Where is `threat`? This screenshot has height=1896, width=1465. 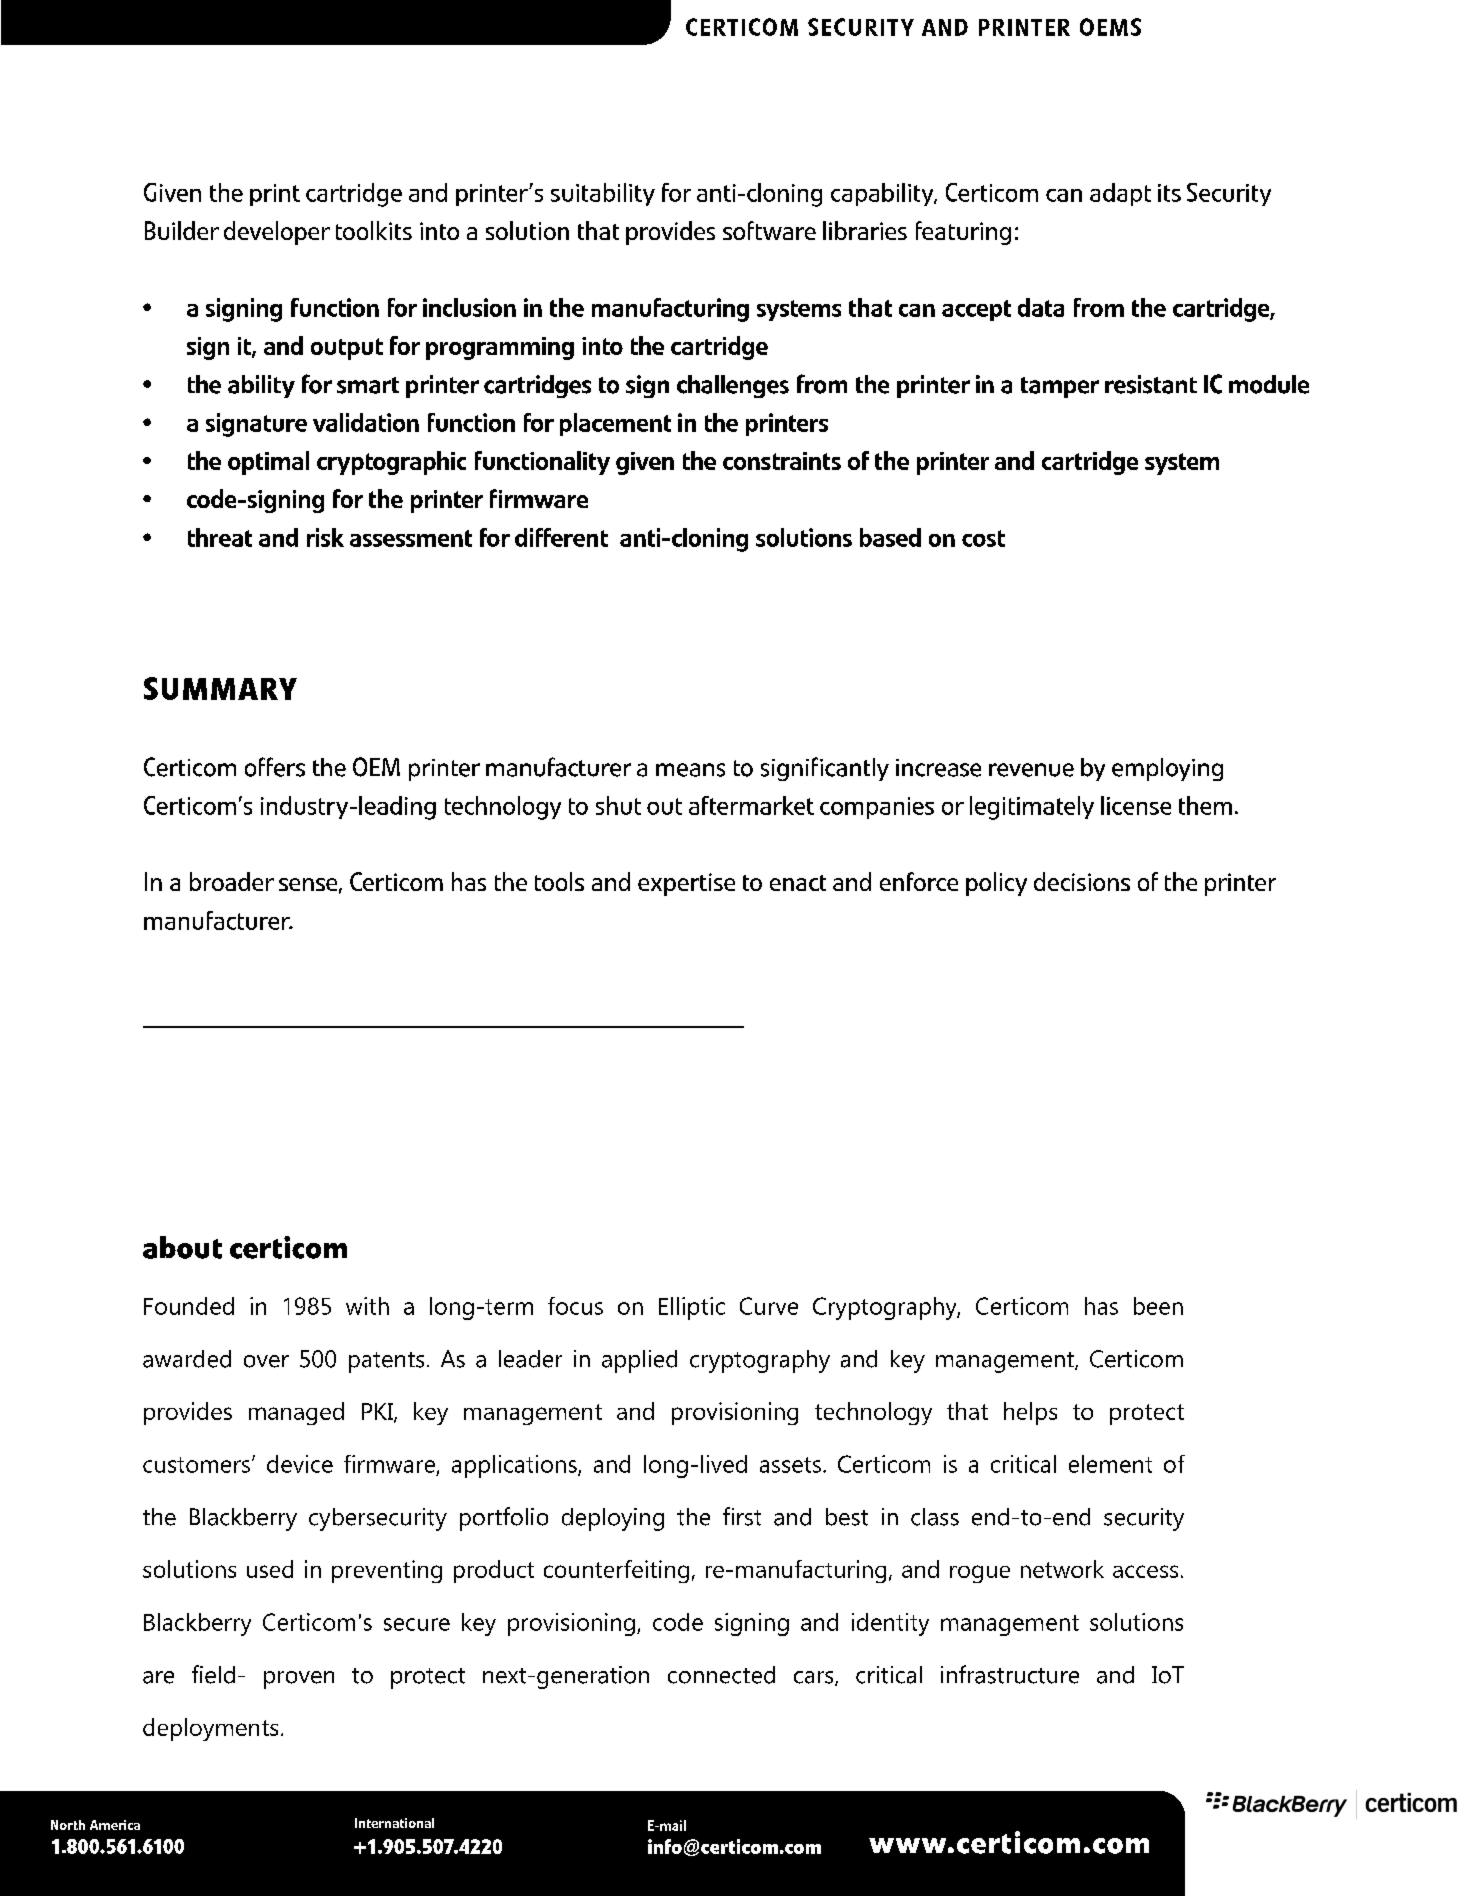
threat is located at coordinates (220, 537).
